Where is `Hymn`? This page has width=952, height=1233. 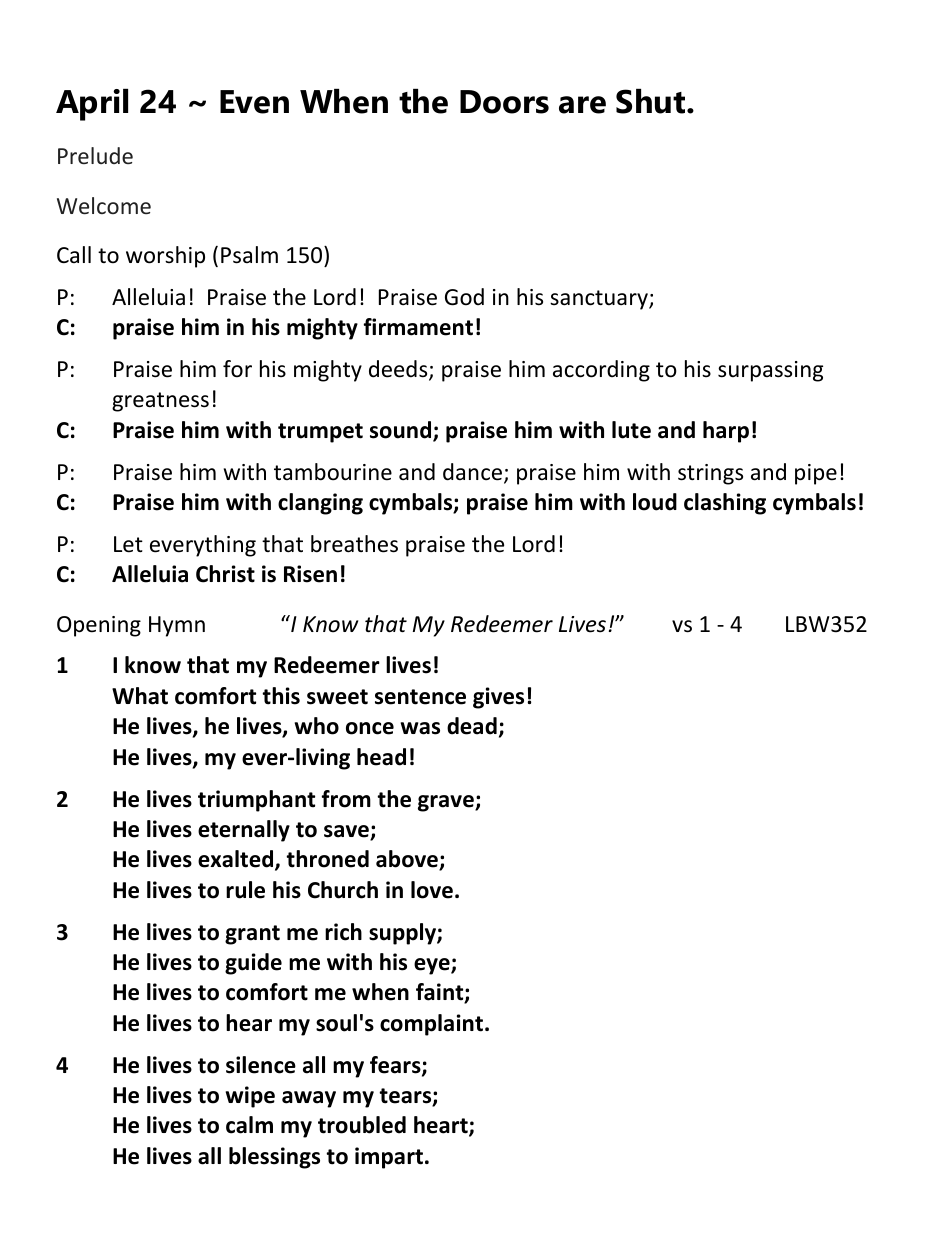 Hymn is located at coordinates (177, 626).
